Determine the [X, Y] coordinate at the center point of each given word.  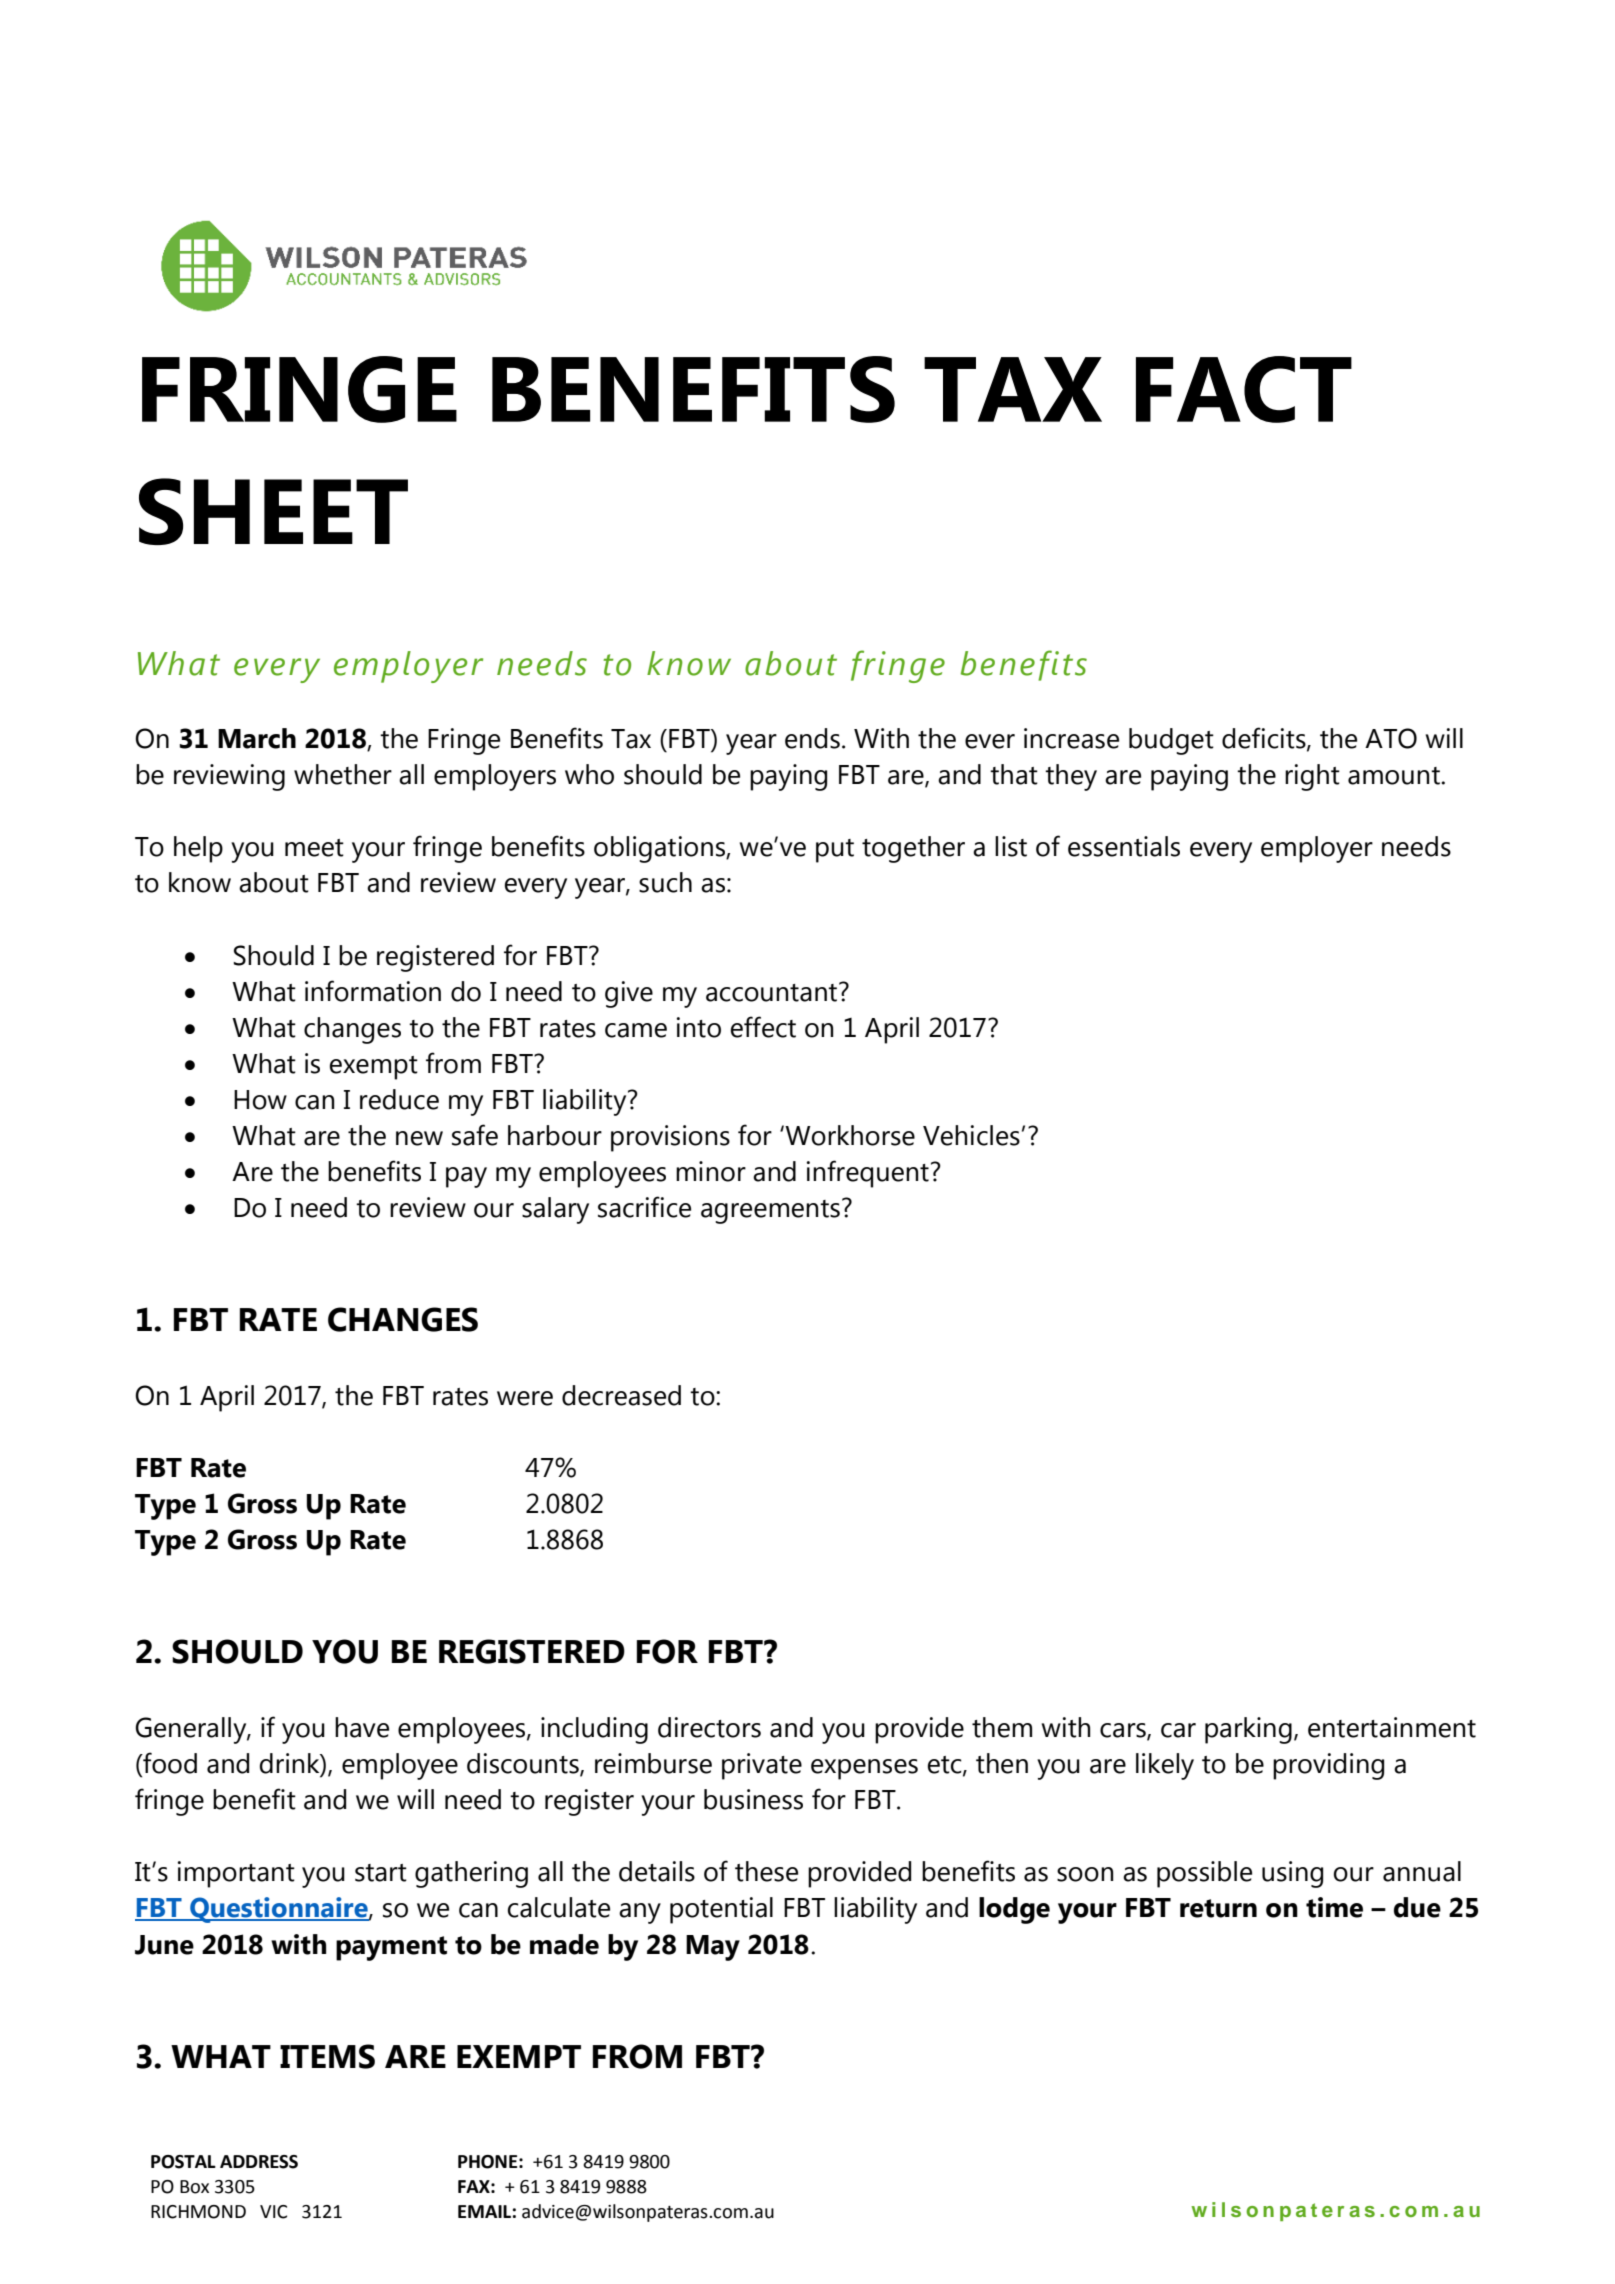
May [713, 1948]
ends [812, 738]
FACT [1244, 389]
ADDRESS [259, 2162]
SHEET [273, 511]
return [1218, 1908]
